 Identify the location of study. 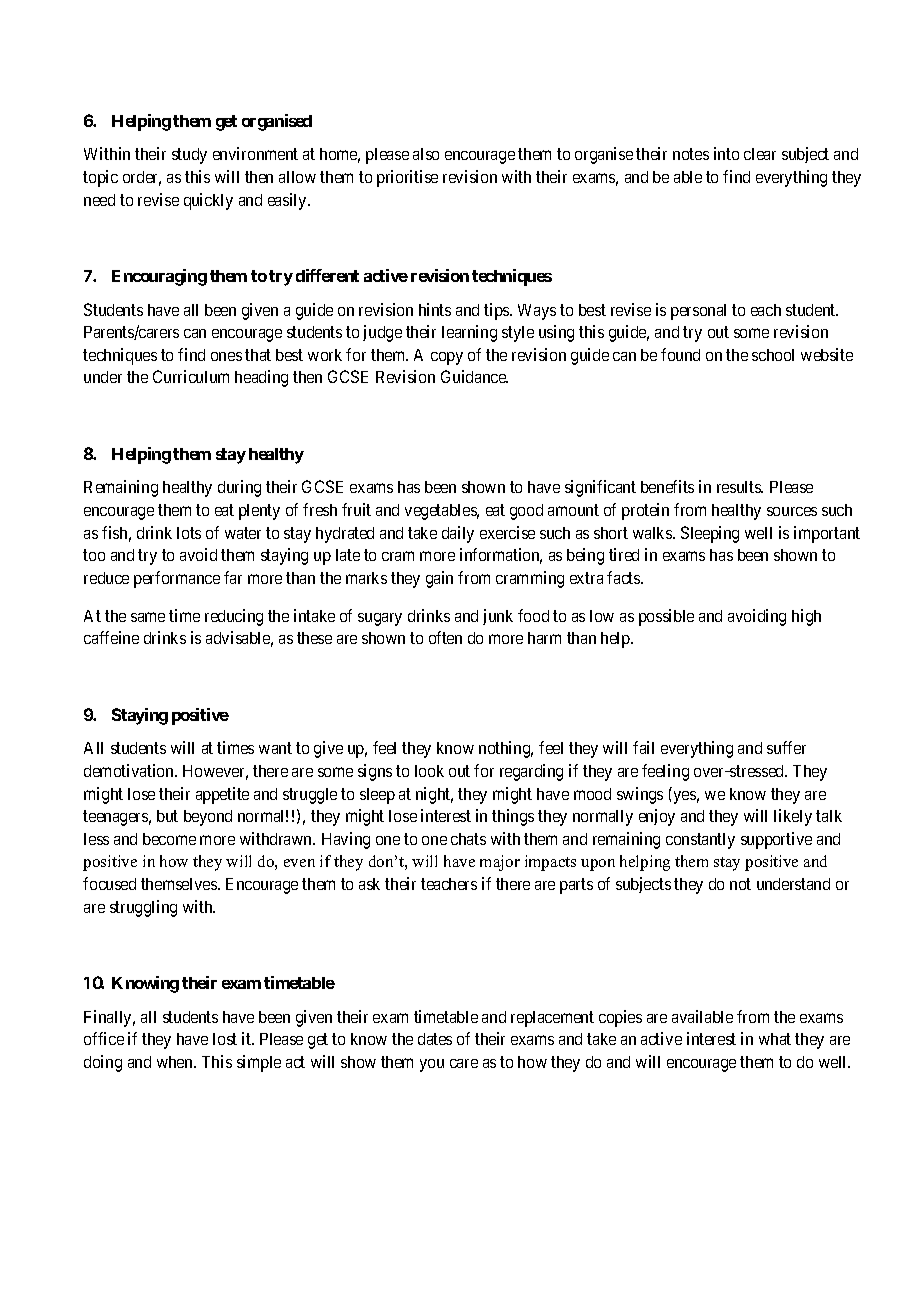
(189, 156).
